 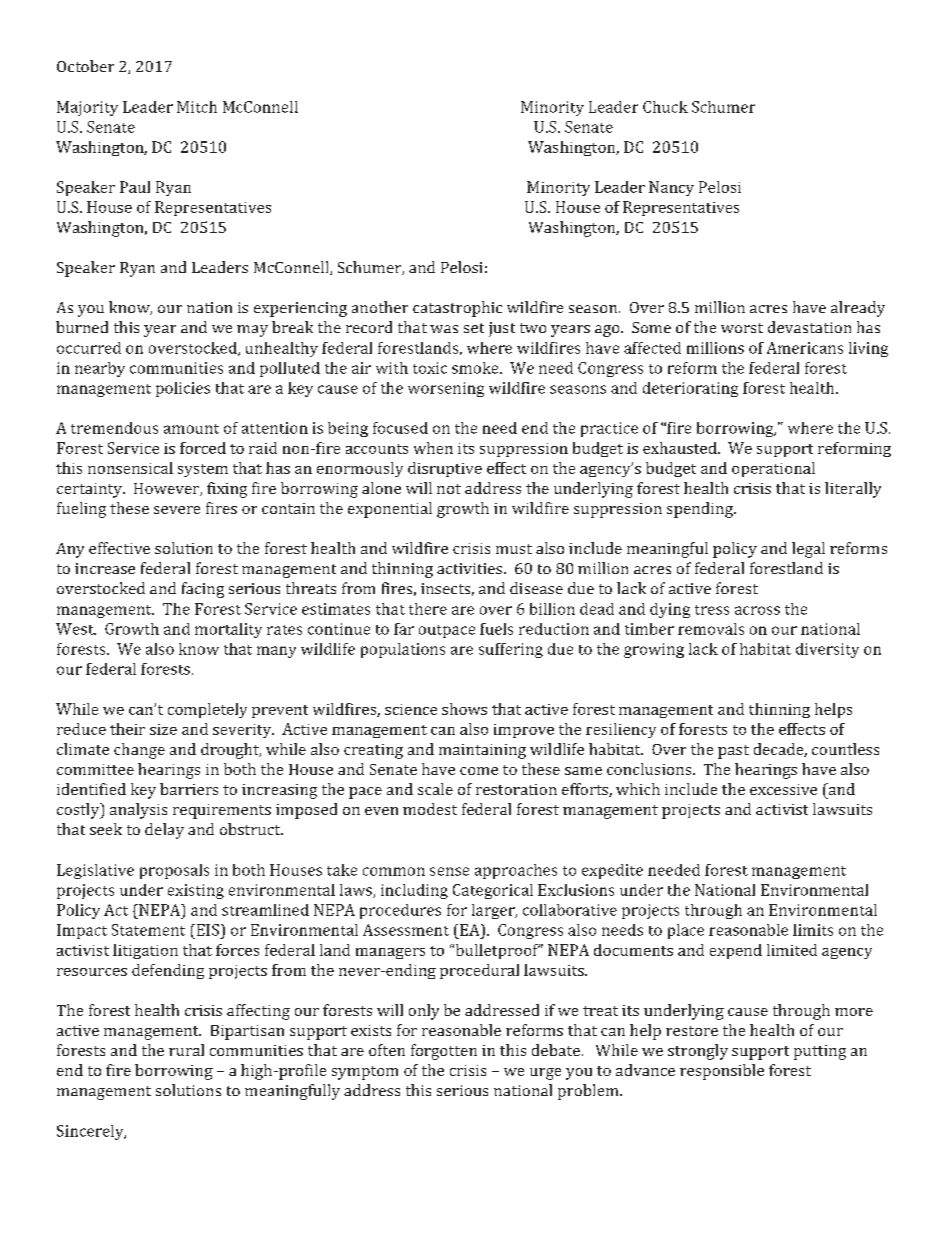 What do you see at coordinates (177, 510) in the image?
I see `severe` at bounding box center [177, 510].
